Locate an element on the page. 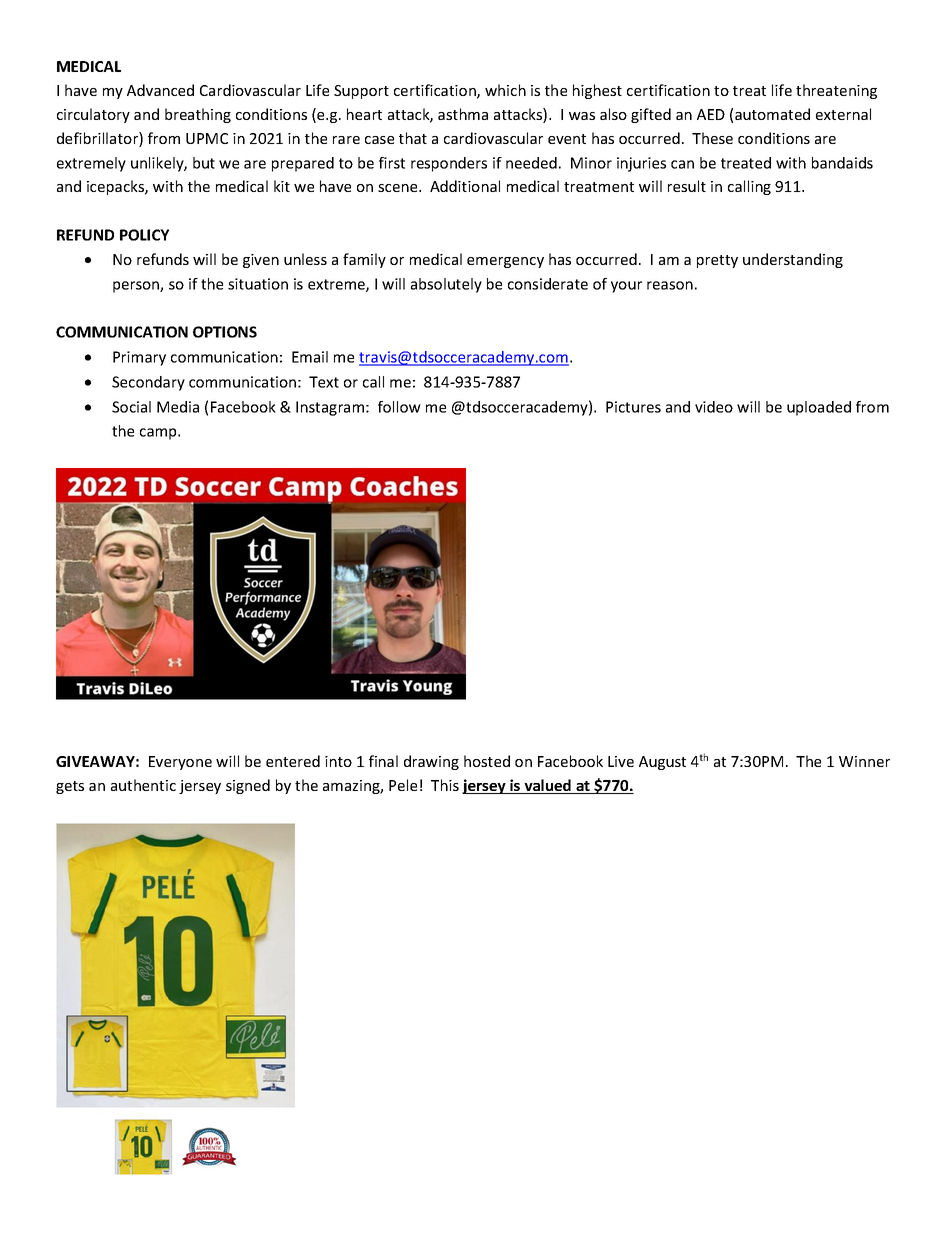  video is located at coordinates (714, 407).
